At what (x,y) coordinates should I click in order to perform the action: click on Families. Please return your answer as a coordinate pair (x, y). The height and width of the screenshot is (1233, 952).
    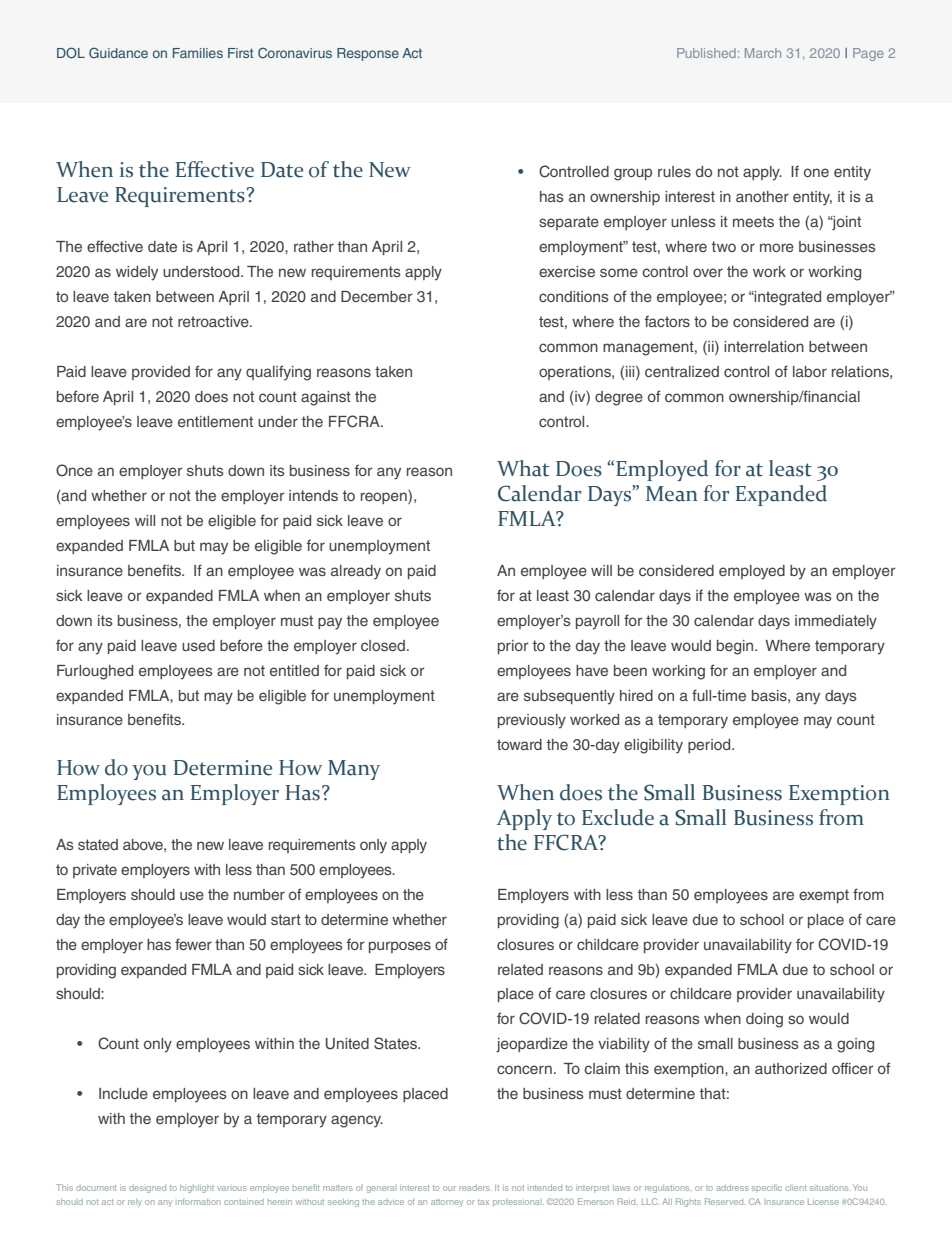
    Looking at the image, I should click on (198, 53).
